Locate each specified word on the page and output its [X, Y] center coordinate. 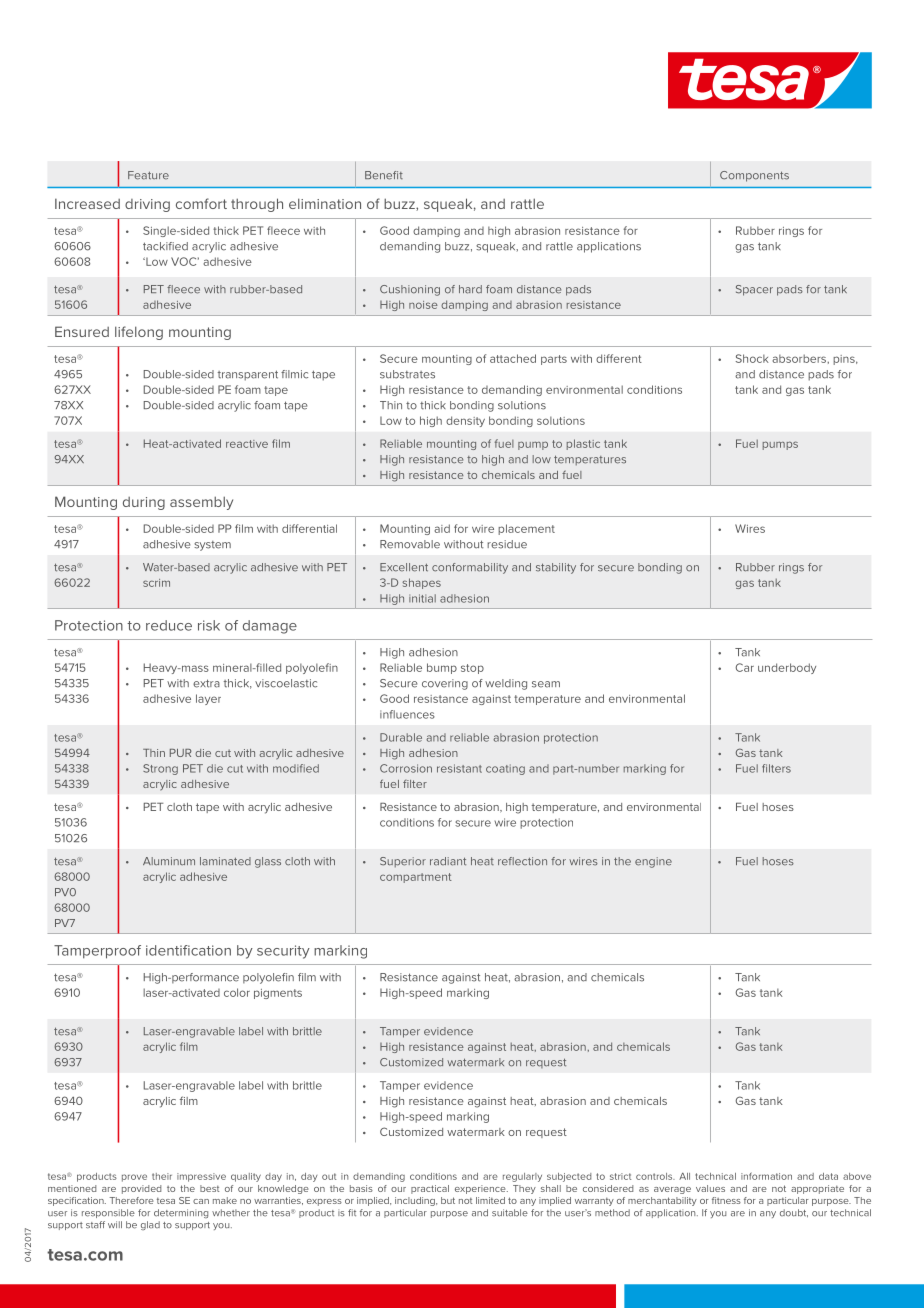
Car [744, 667]
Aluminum [169, 861]
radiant [448, 861]
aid [442, 528]
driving [147, 205]
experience [481, 1189]
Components [754, 176]
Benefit [384, 175]
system [212, 546]
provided [141, 1189]
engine [653, 862]
